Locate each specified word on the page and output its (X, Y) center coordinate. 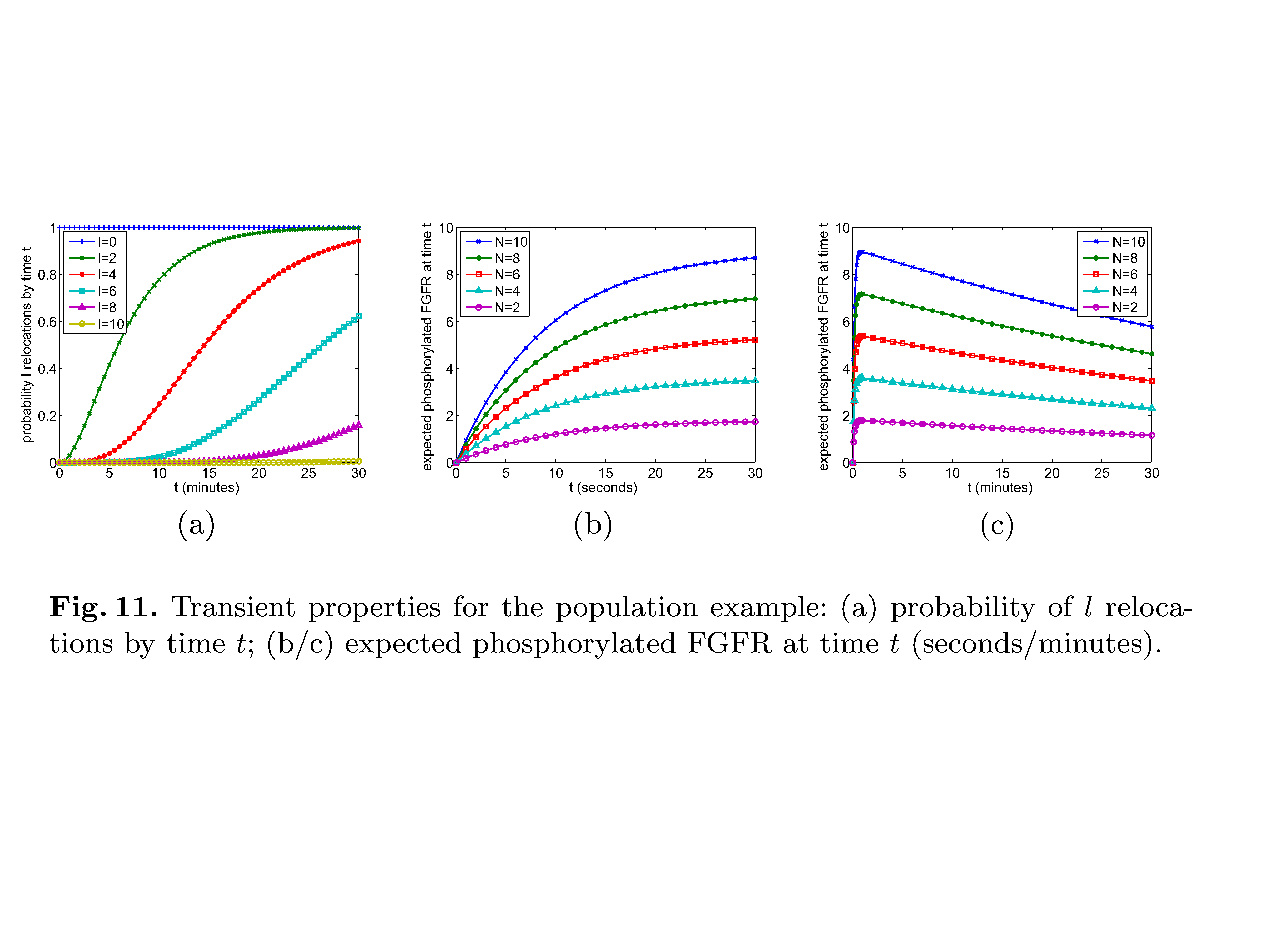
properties (374, 609)
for (471, 606)
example (764, 609)
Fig (74, 609)
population (627, 609)
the (522, 606)
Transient (233, 606)
